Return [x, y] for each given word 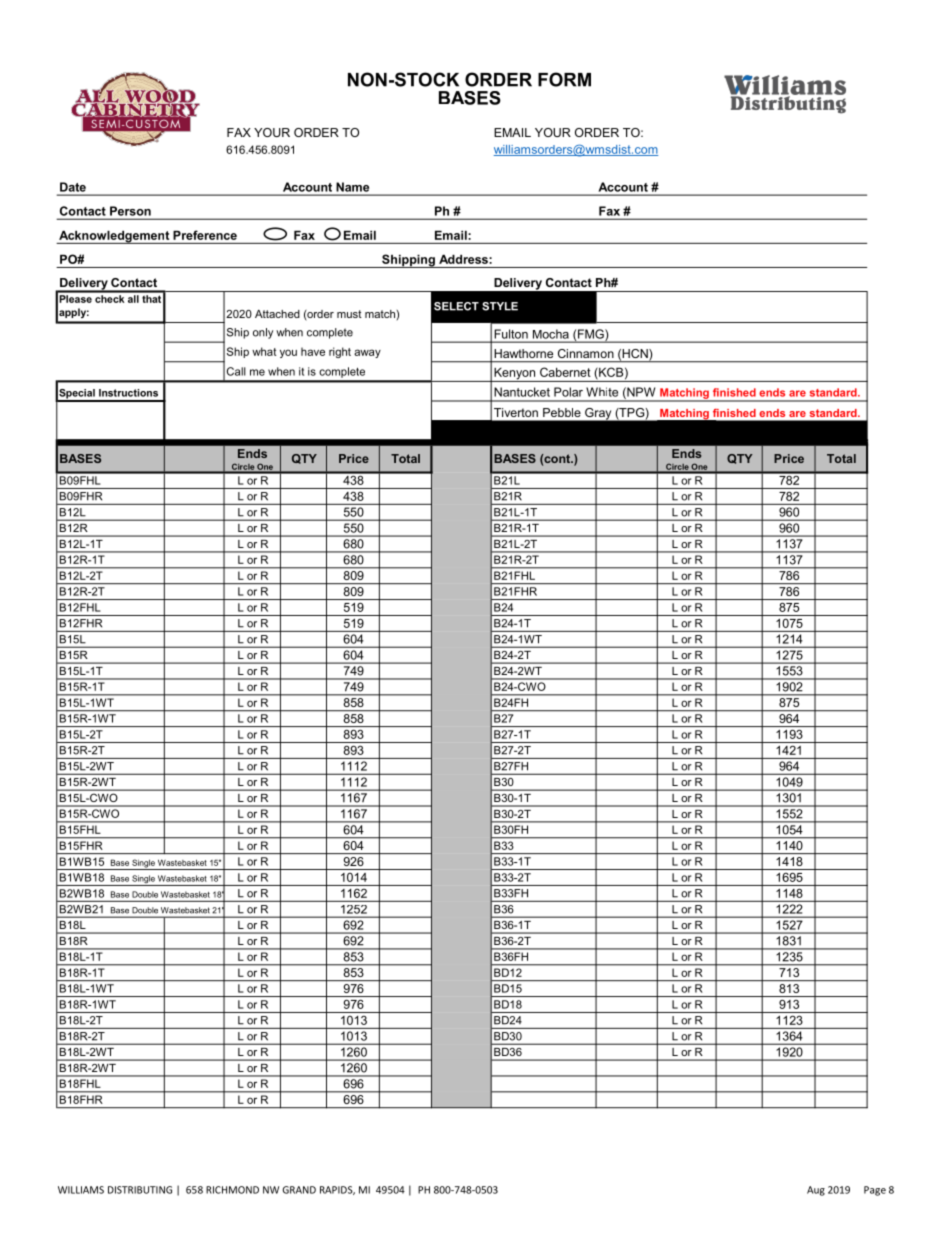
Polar [568, 392]
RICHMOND [232, 1190]
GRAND [299, 1190]
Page [875, 1191]
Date [73, 187]
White [602, 392]
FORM [564, 79]
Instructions [128, 393]
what [264, 351]
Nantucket [522, 392]
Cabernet [565, 372]
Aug [816, 1191]
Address [464, 259]
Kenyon [515, 375]
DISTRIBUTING [140, 1190]
